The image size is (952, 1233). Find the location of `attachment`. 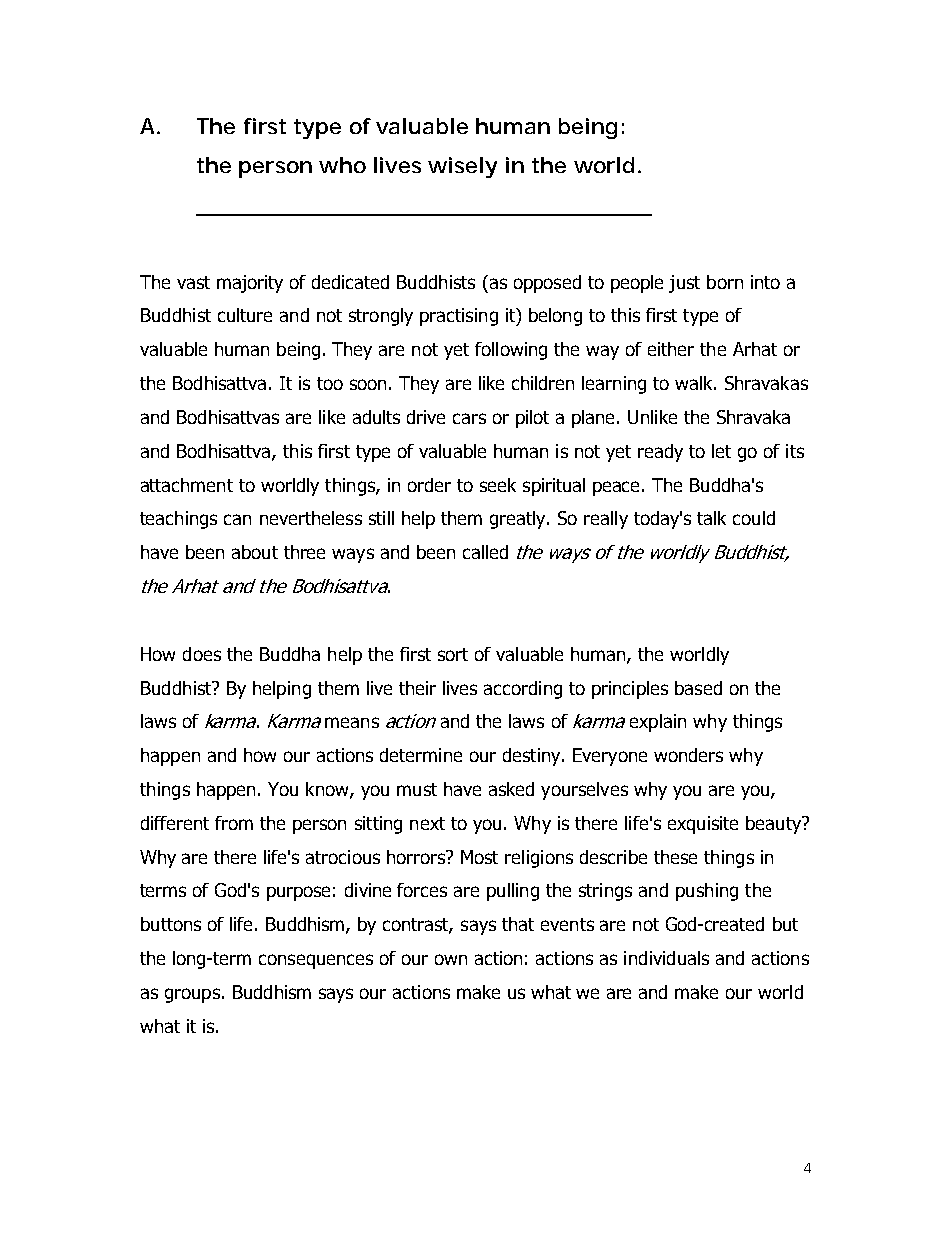

attachment is located at coordinates (187, 485).
